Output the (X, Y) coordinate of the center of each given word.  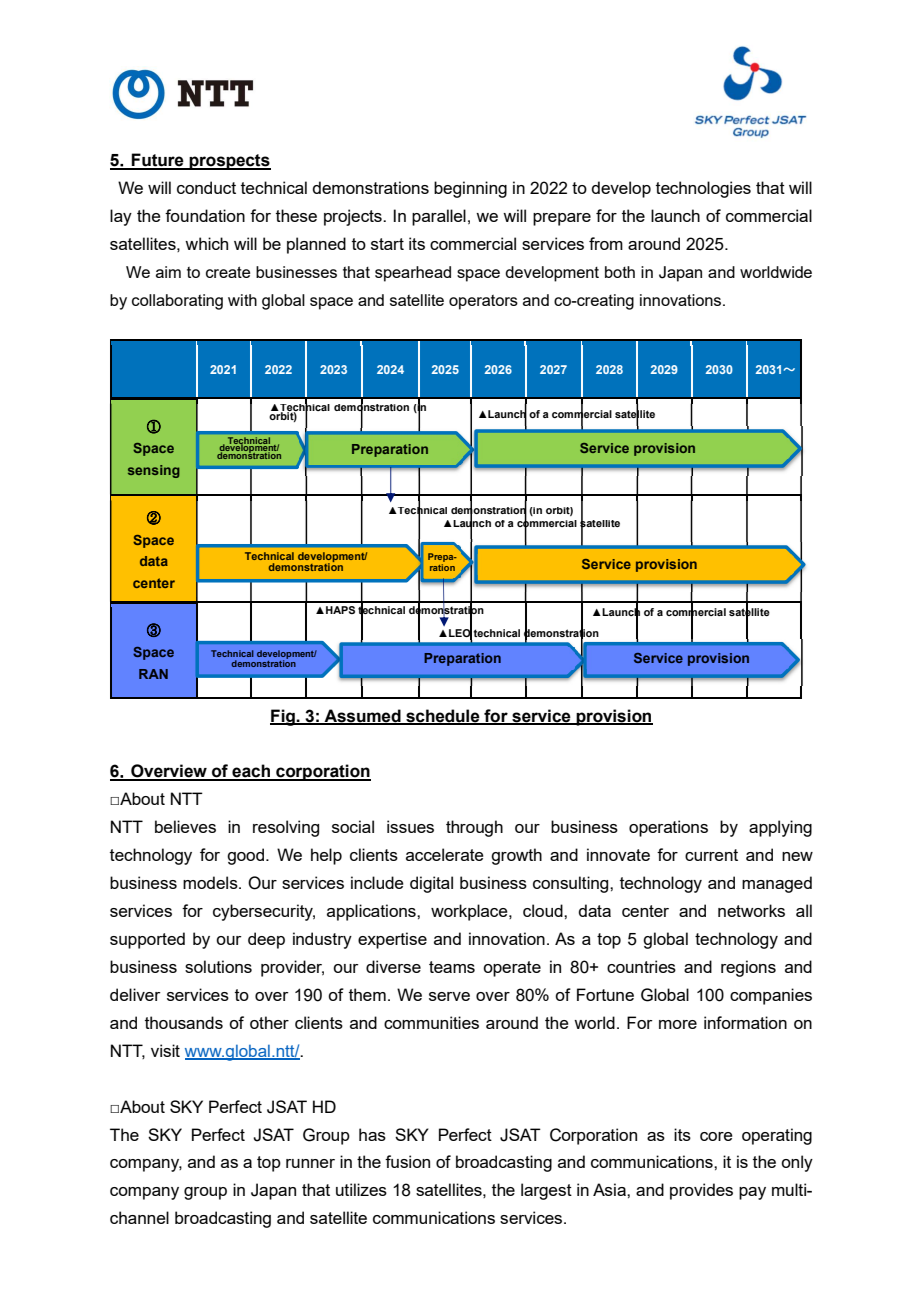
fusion (407, 1161)
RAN (153, 674)
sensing (154, 471)
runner (310, 1163)
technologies (703, 189)
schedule (443, 716)
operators (483, 302)
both (620, 272)
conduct (206, 187)
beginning (470, 189)
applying (780, 828)
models (211, 882)
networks (751, 910)
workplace (470, 912)
